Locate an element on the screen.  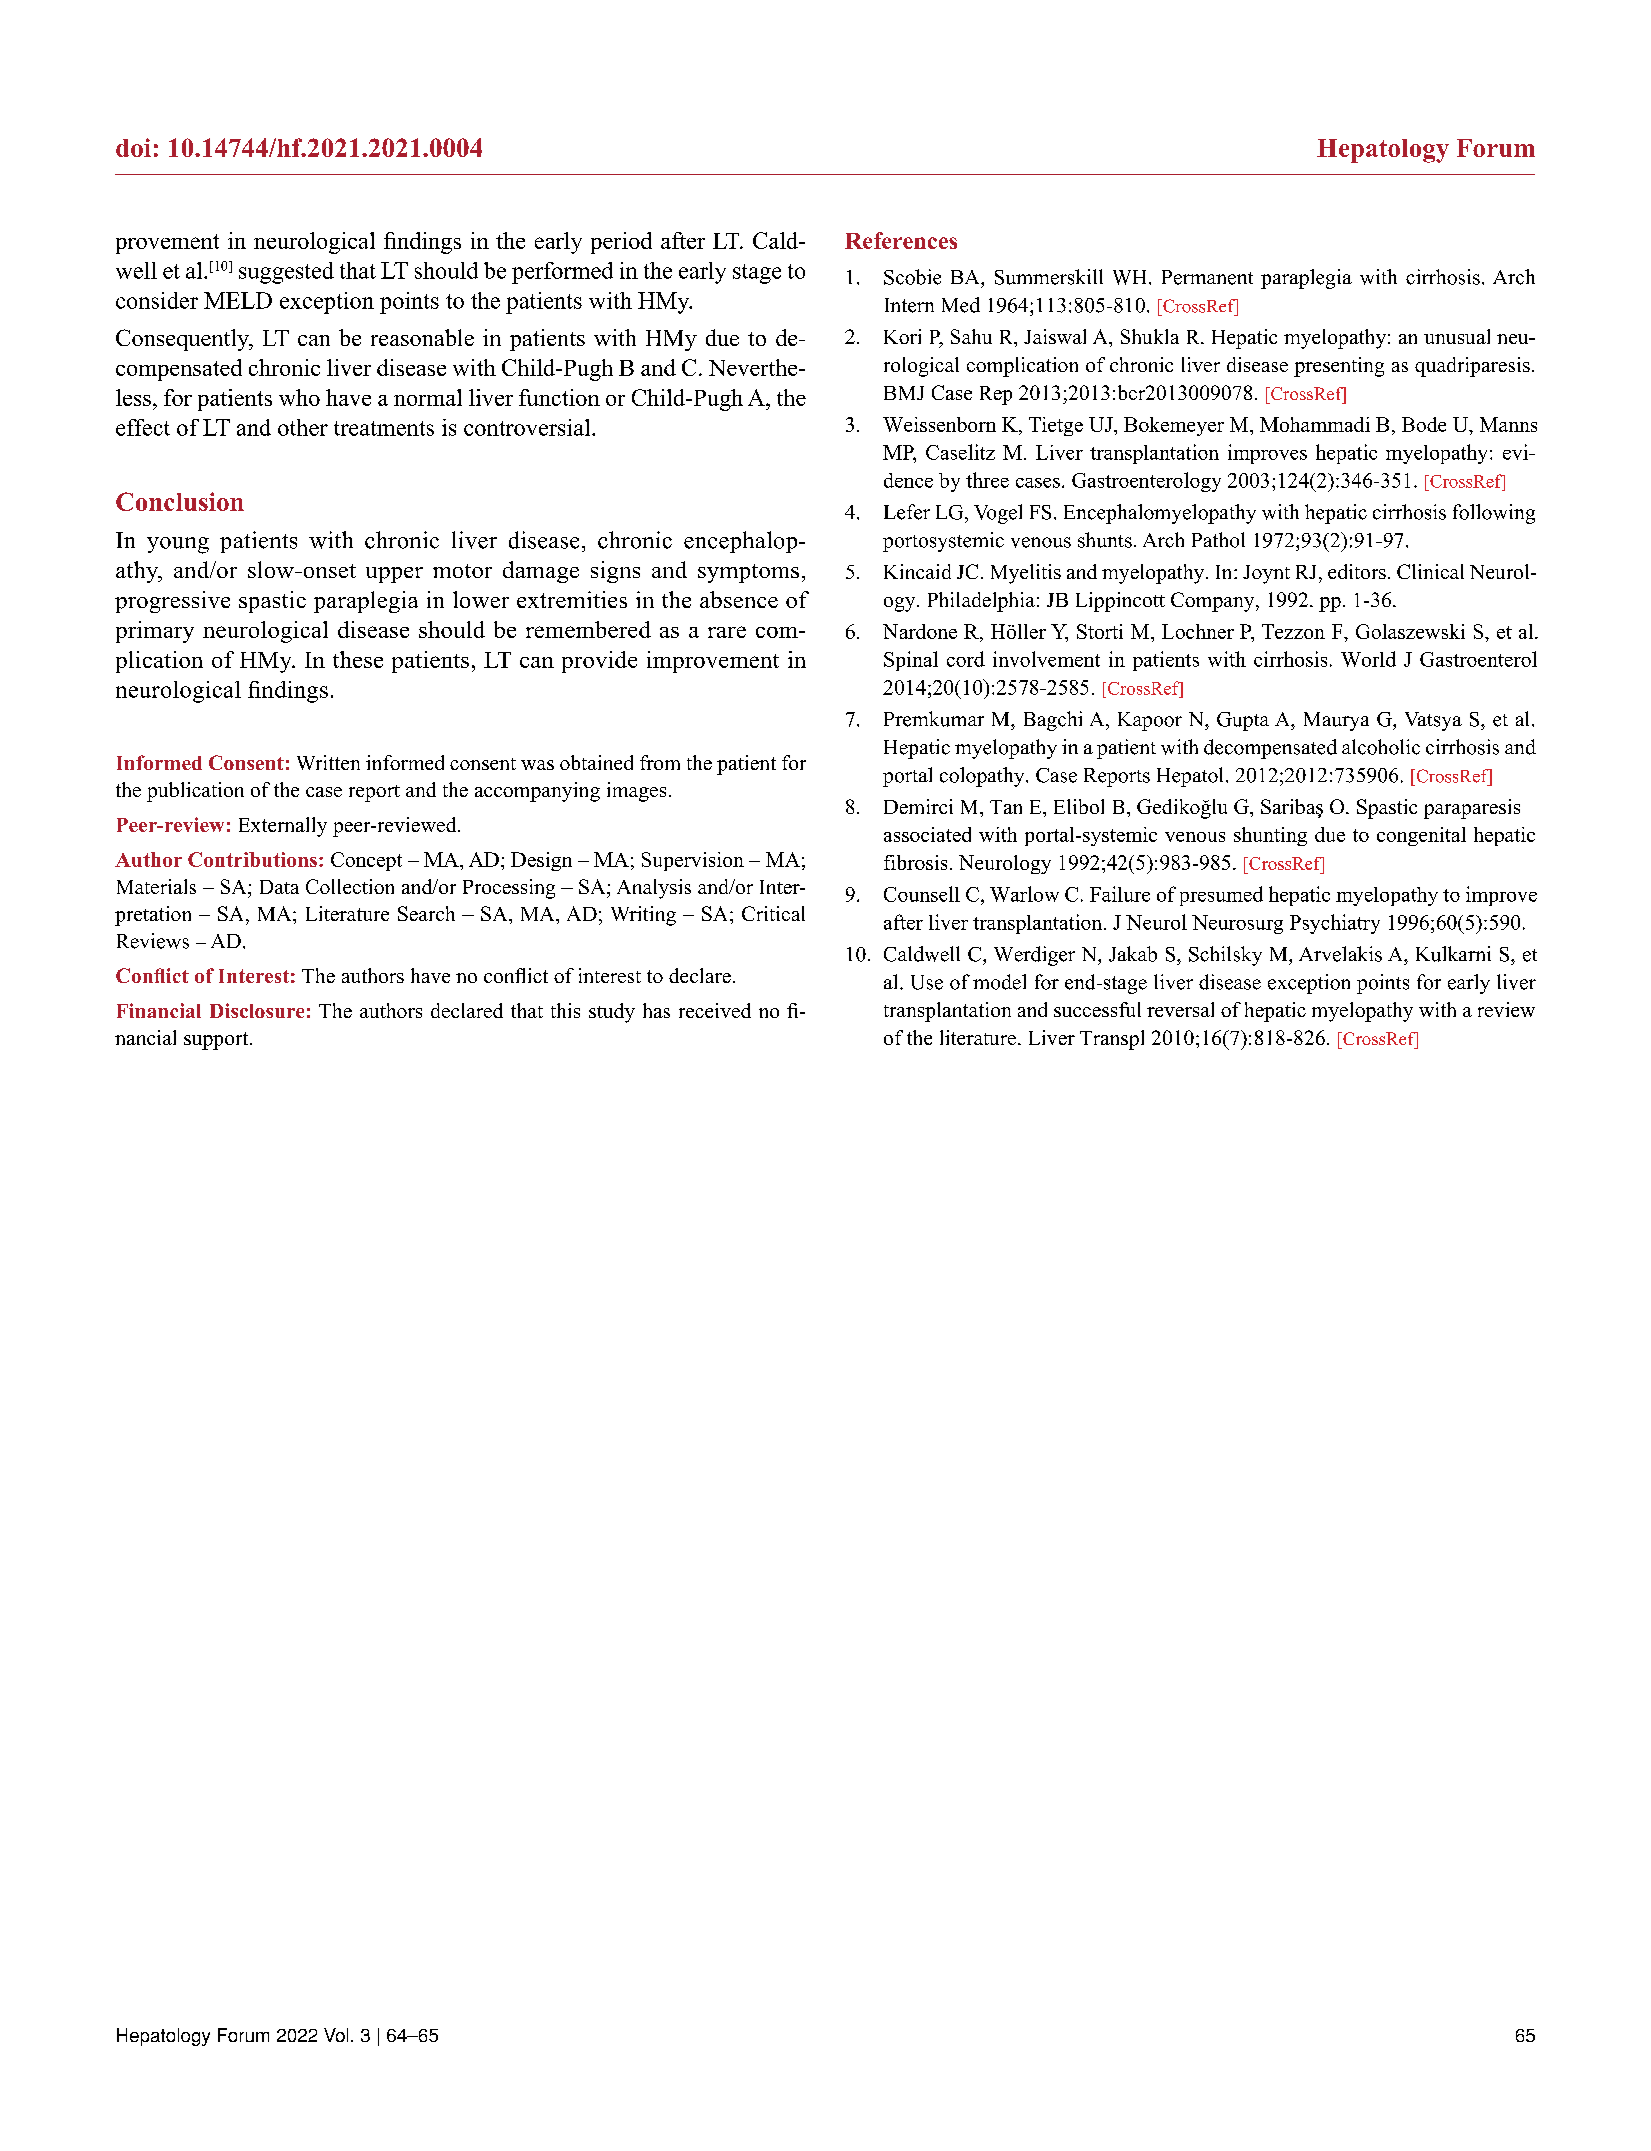
upper is located at coordinates (394, 575).
